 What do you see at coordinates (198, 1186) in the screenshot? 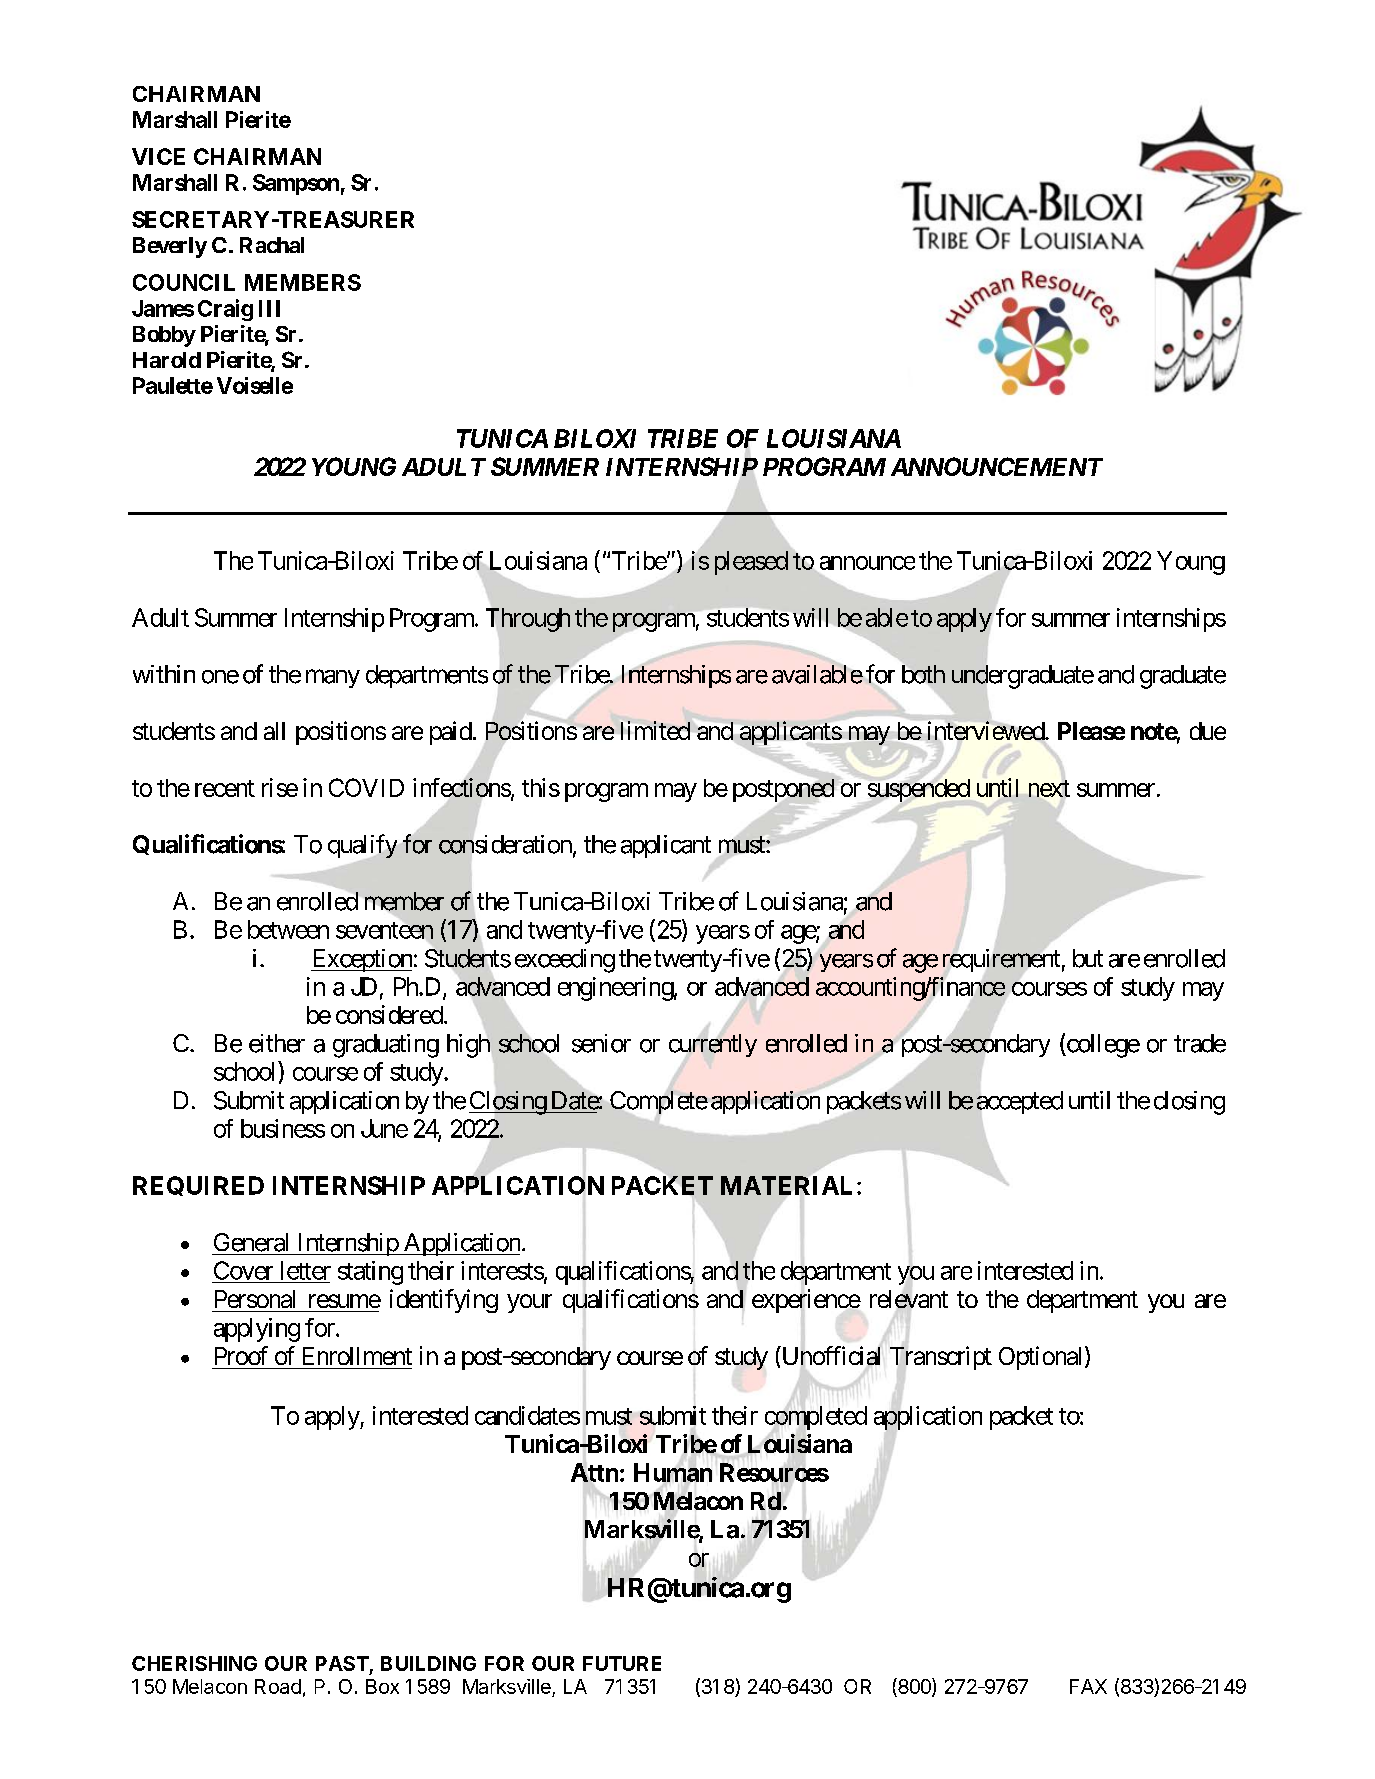
I see `REQUIRED` at bounding box center [198, 1186].
